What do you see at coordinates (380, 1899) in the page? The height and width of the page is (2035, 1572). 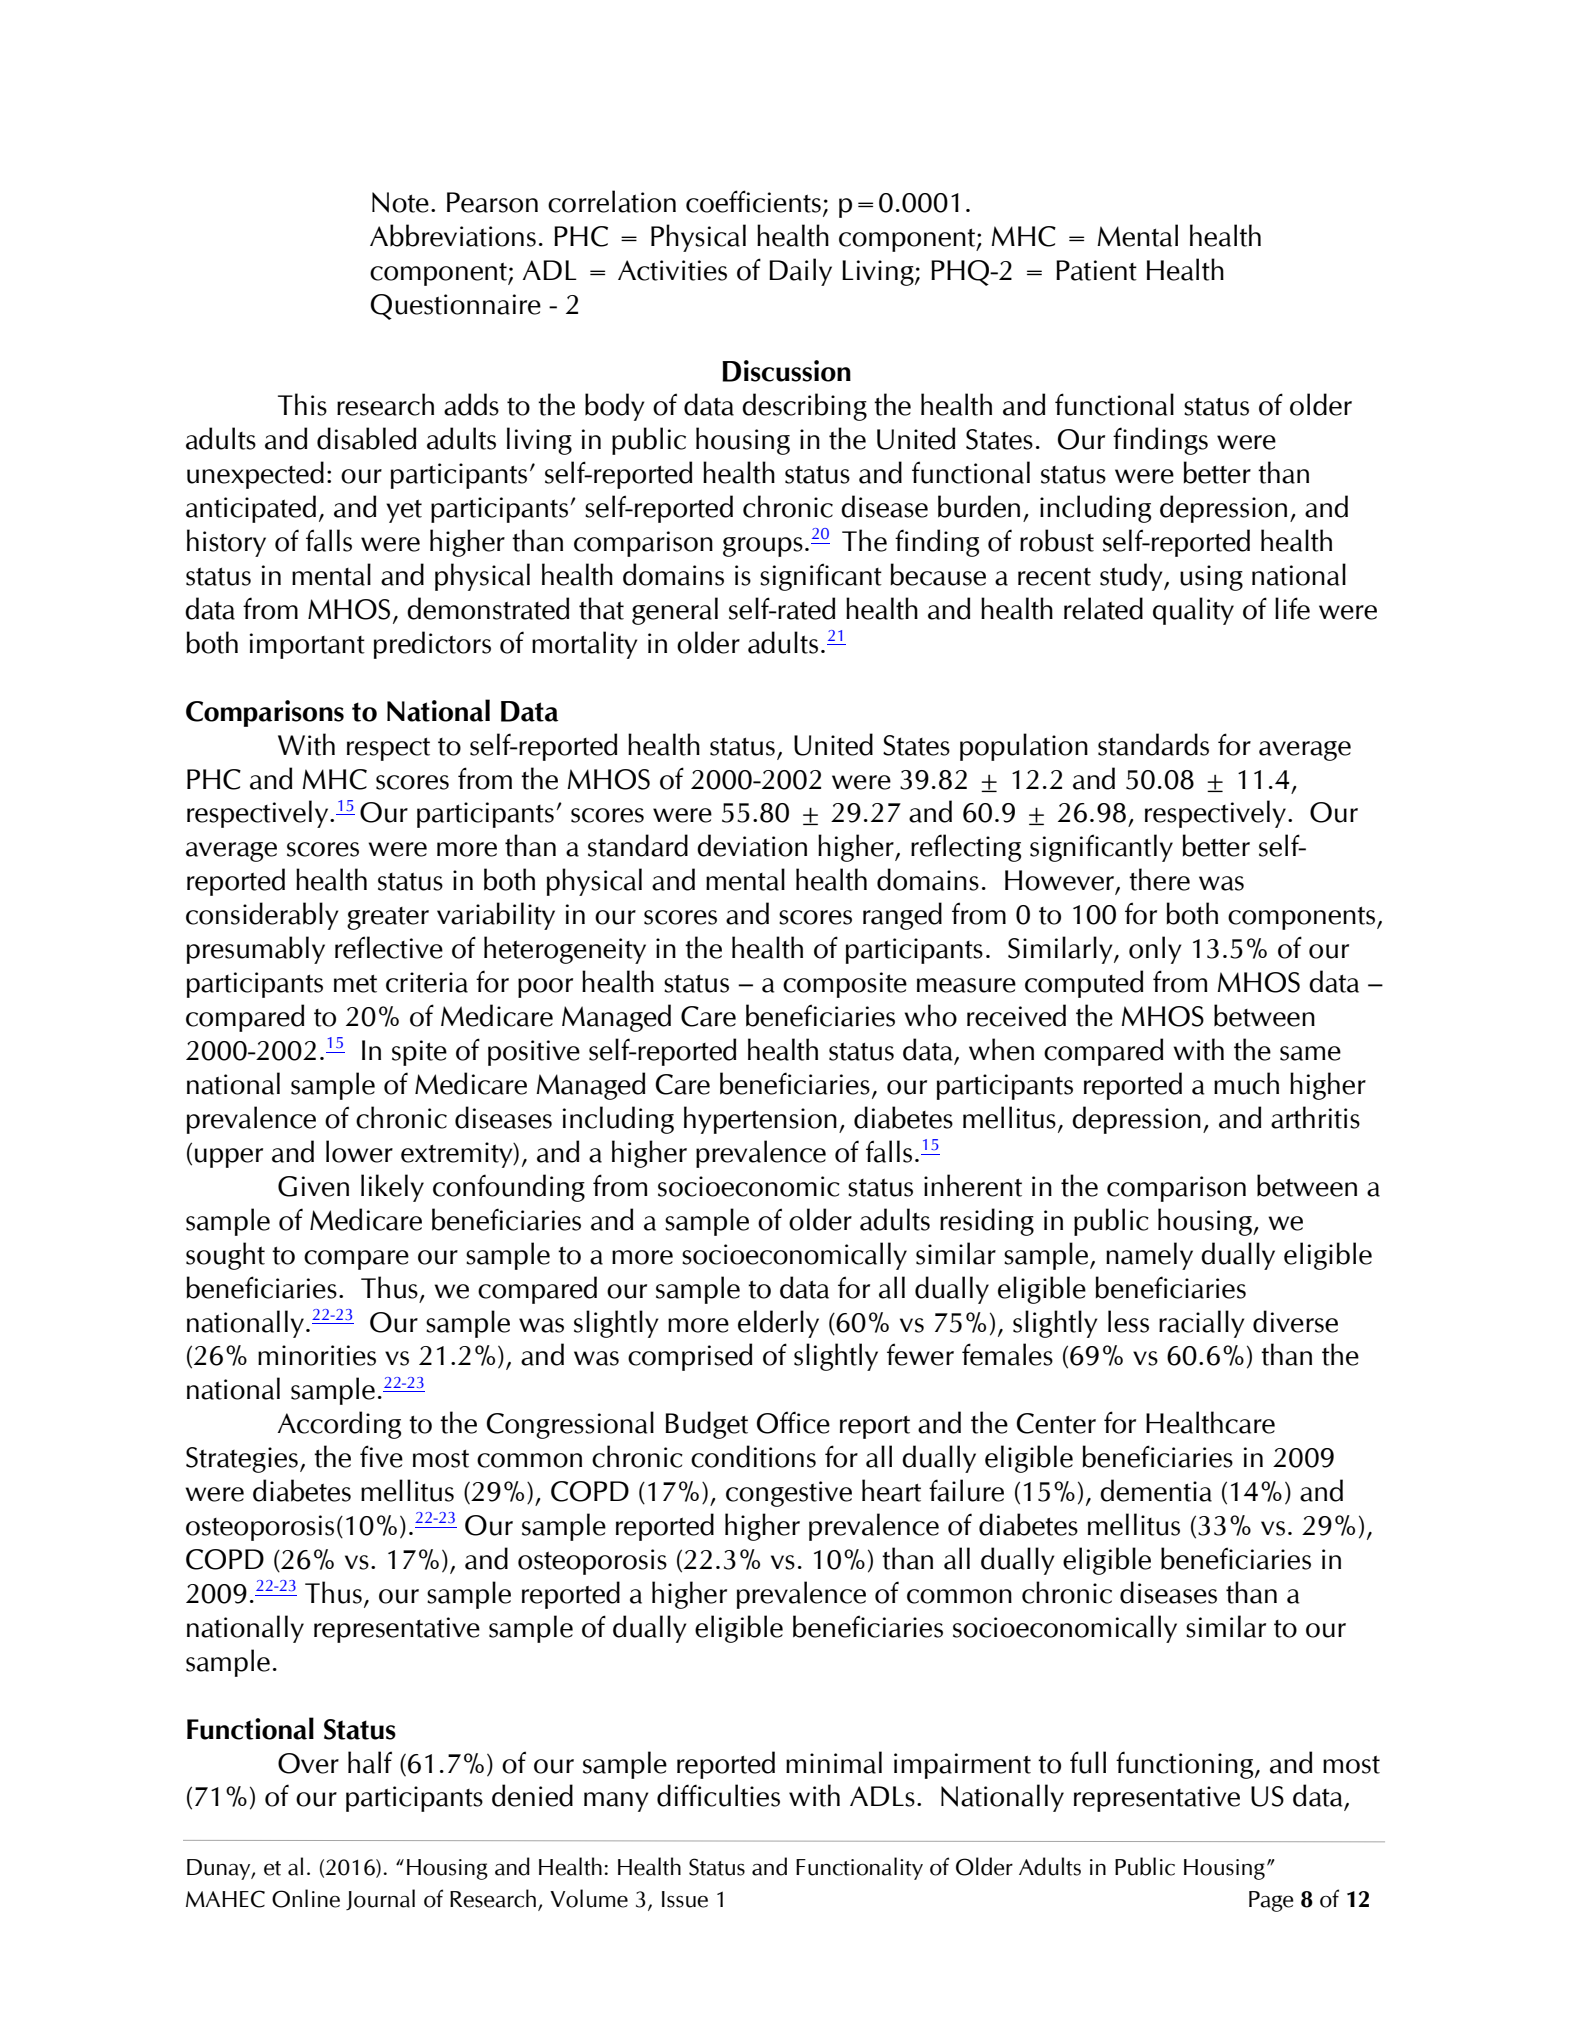 I see `Journal` at bounding box center [380, 1899].
